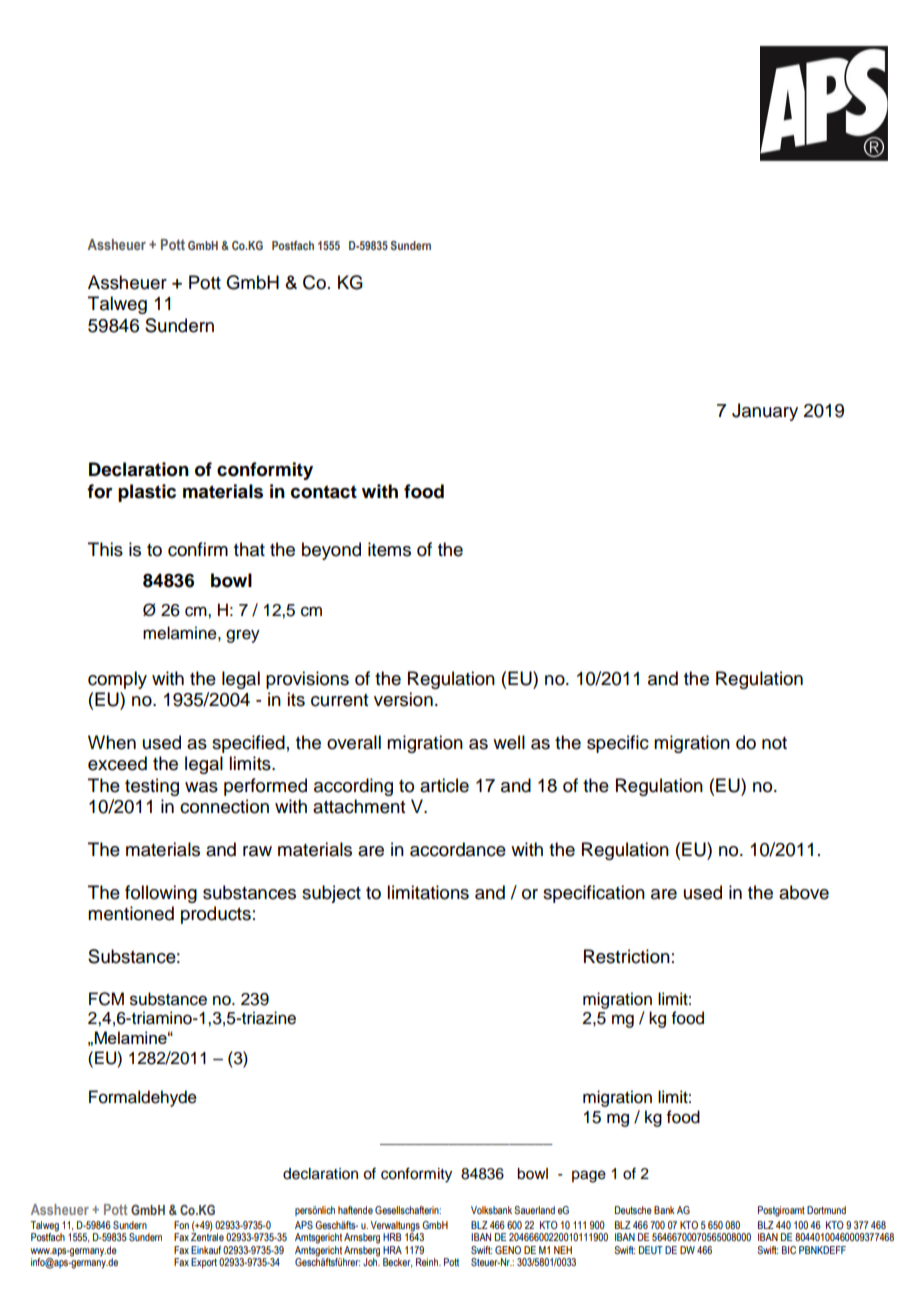 This screenshot has height=1308, width=924. What do you see at coordinates (324, 492) in the screenshot?
I see `contact` at bounding box center [324, 492].
